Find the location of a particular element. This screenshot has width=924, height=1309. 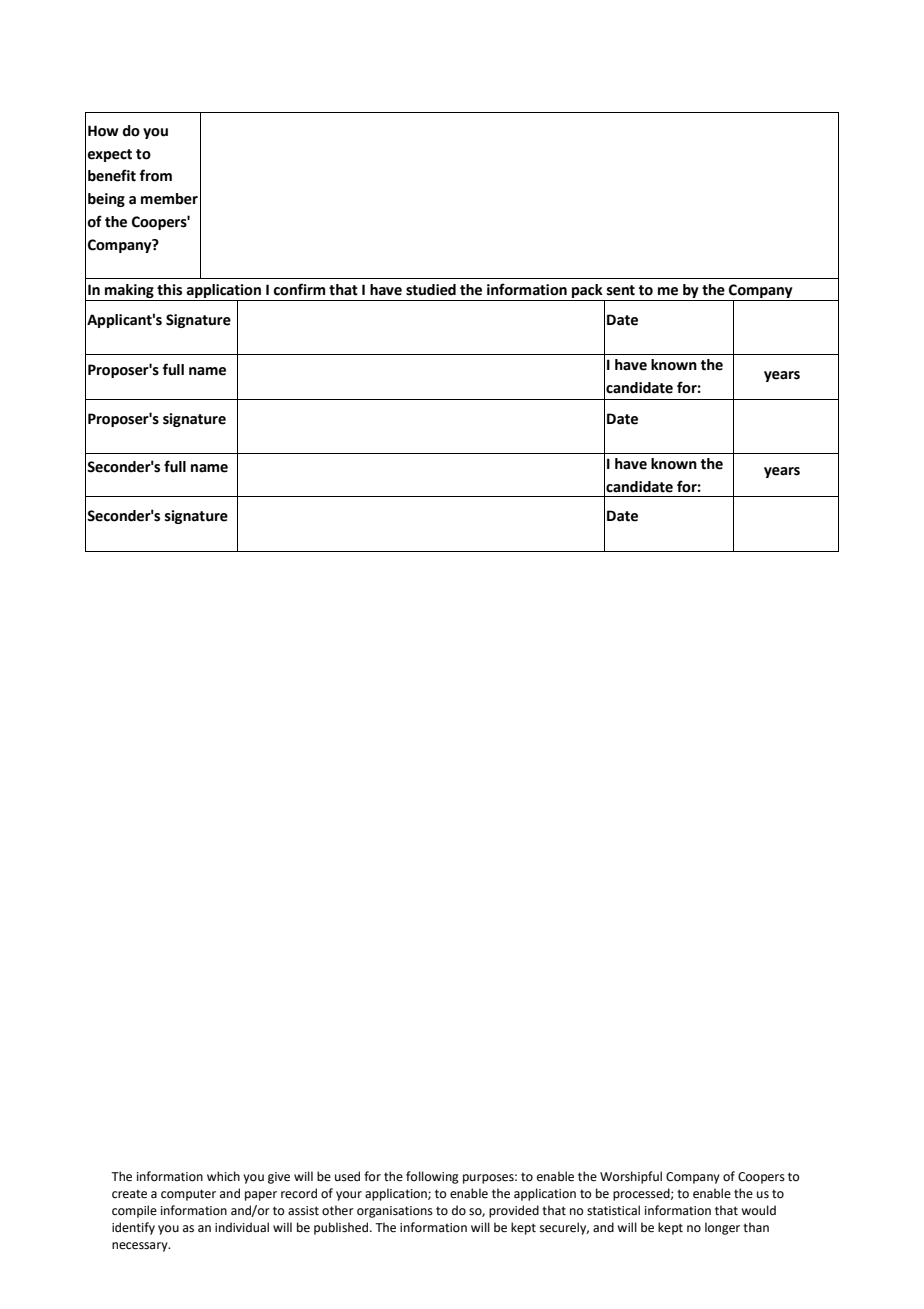

sent is located at coordinates (621, 290).
